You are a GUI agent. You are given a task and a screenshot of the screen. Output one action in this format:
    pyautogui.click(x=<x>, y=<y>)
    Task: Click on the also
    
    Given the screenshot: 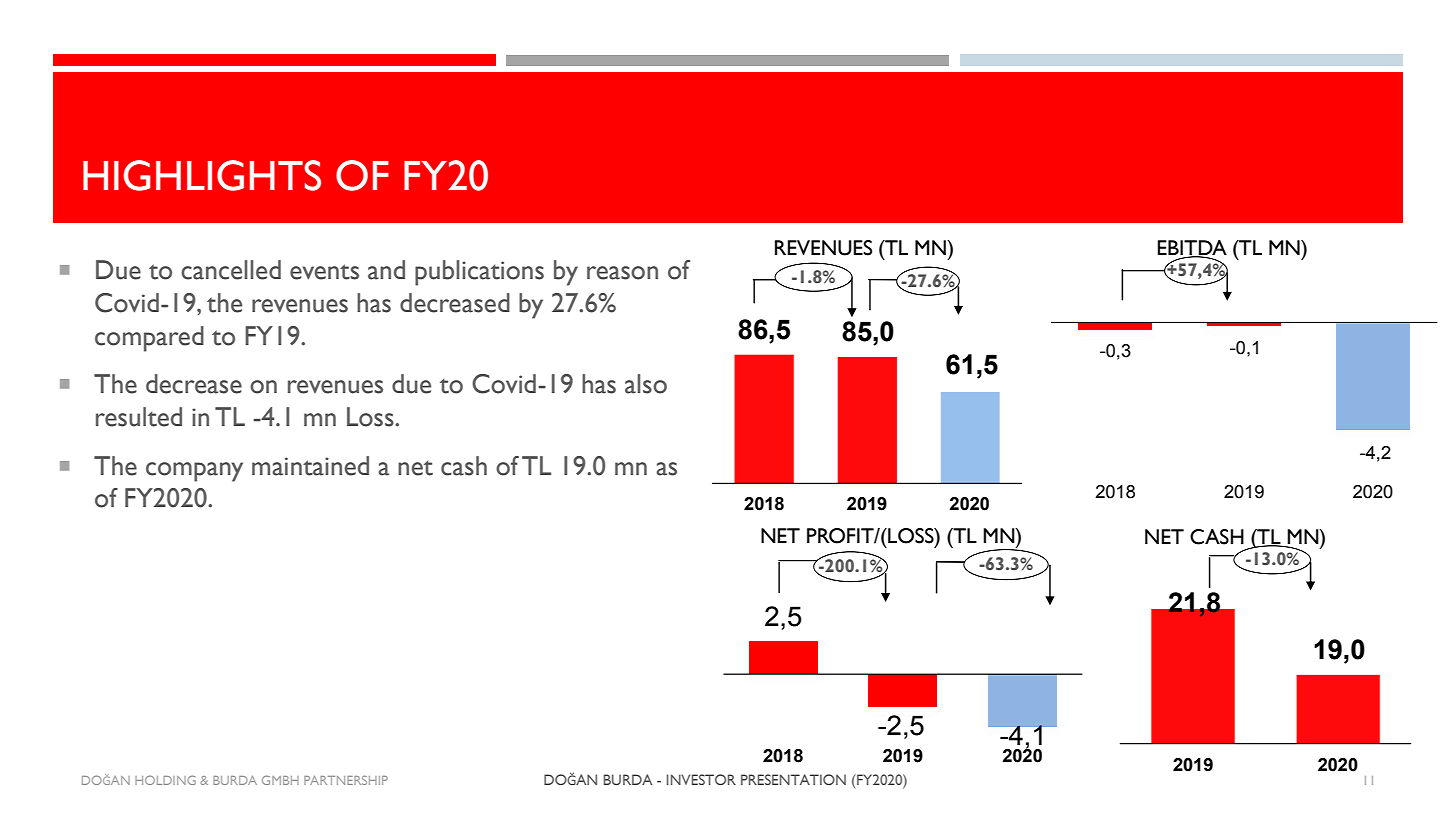 What is the action you would take?
    pyautogui.click(x=646, y=384)
